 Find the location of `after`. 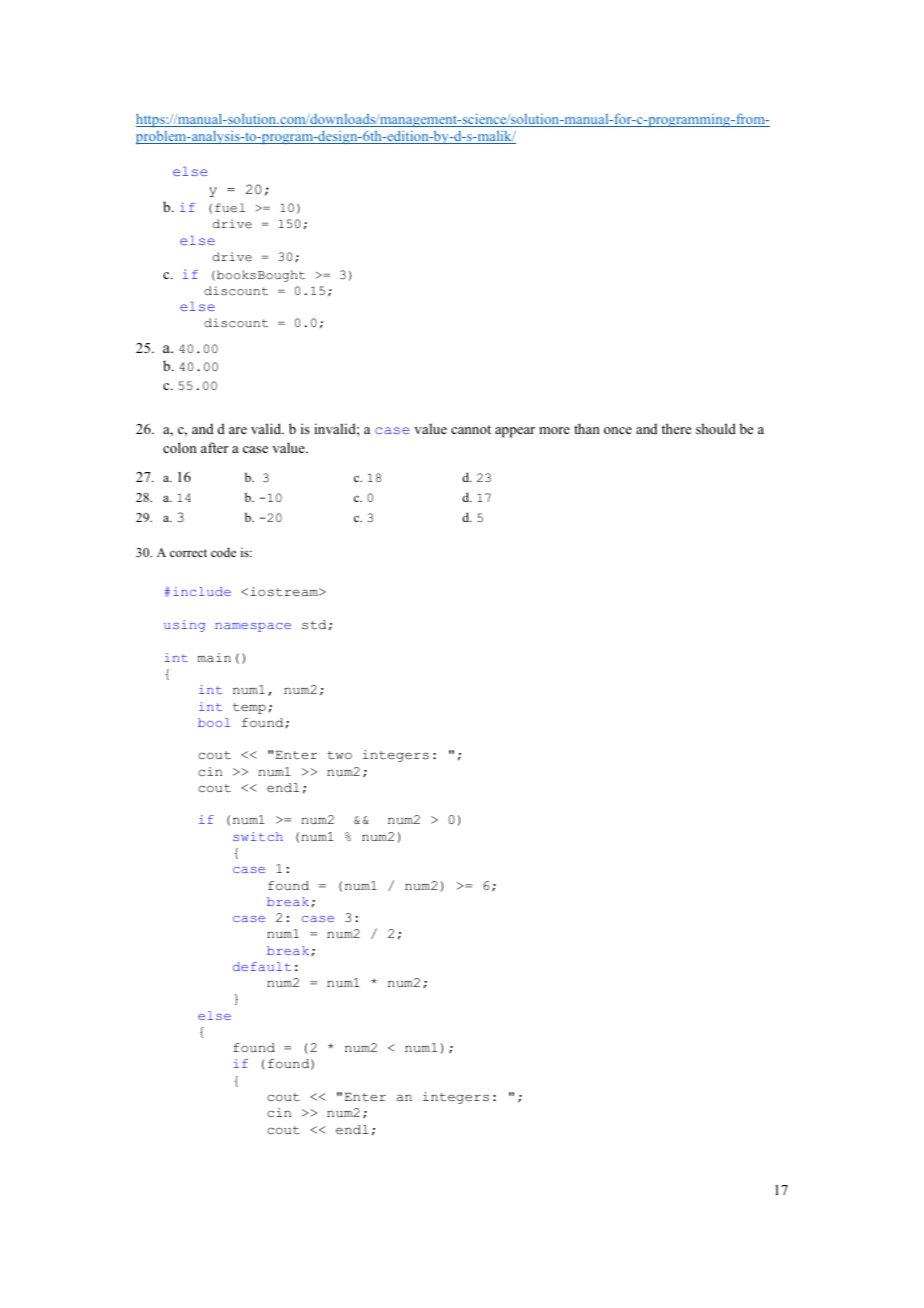

after is located at coordinates (215, 447).
